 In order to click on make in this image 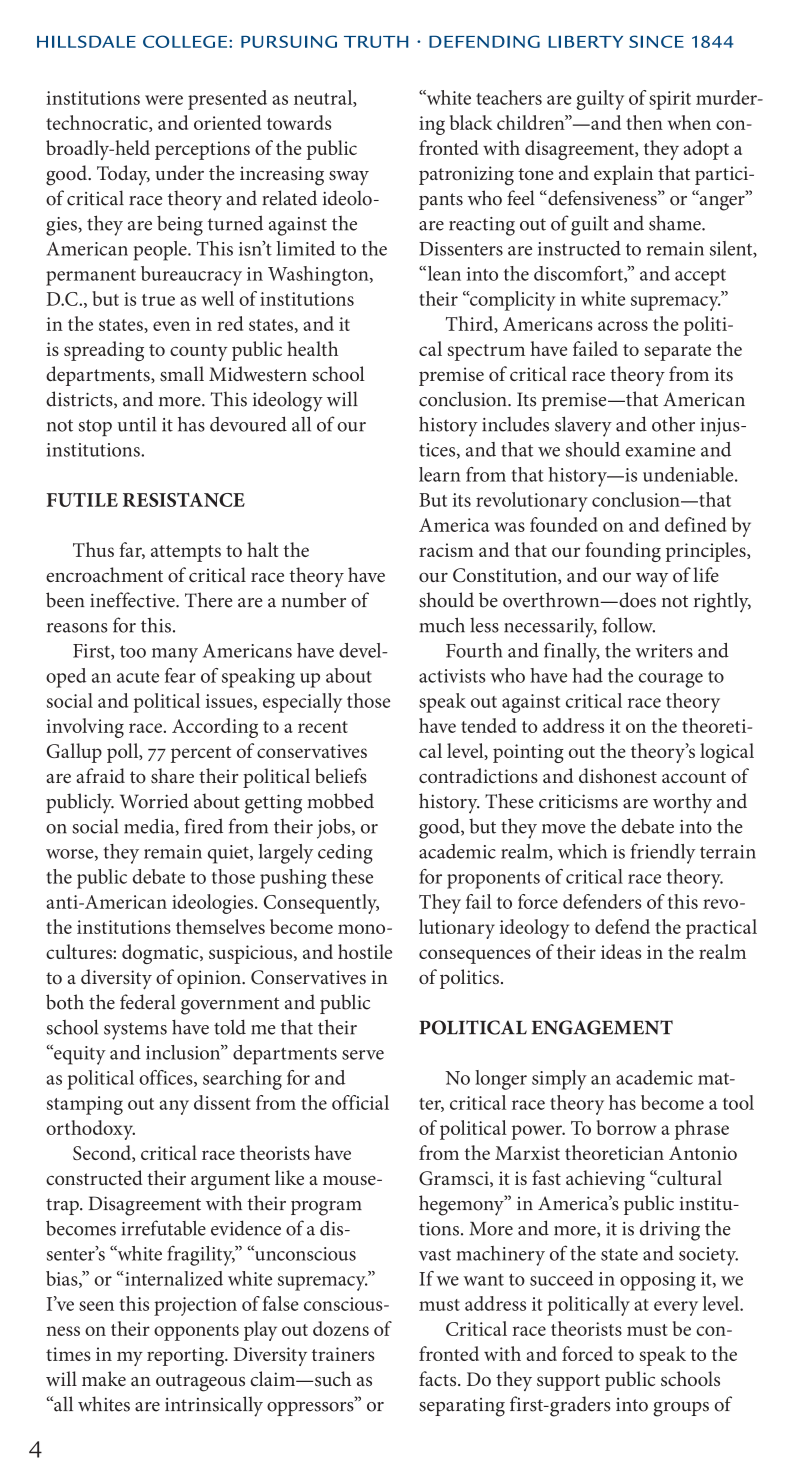, I will do `click(104, 1378)`.
